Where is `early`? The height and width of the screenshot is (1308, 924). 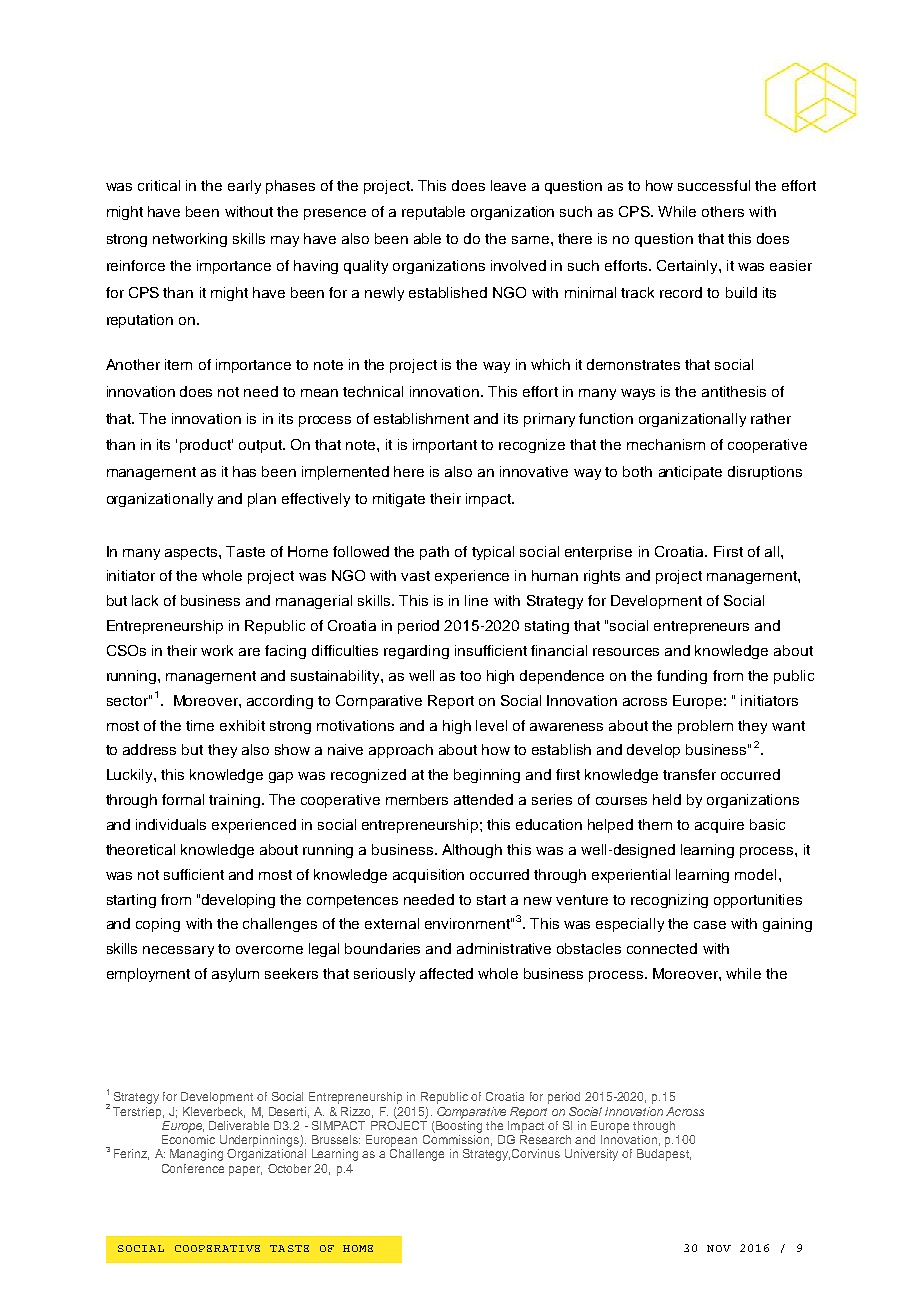
early is located at coordinates (244, 187).
